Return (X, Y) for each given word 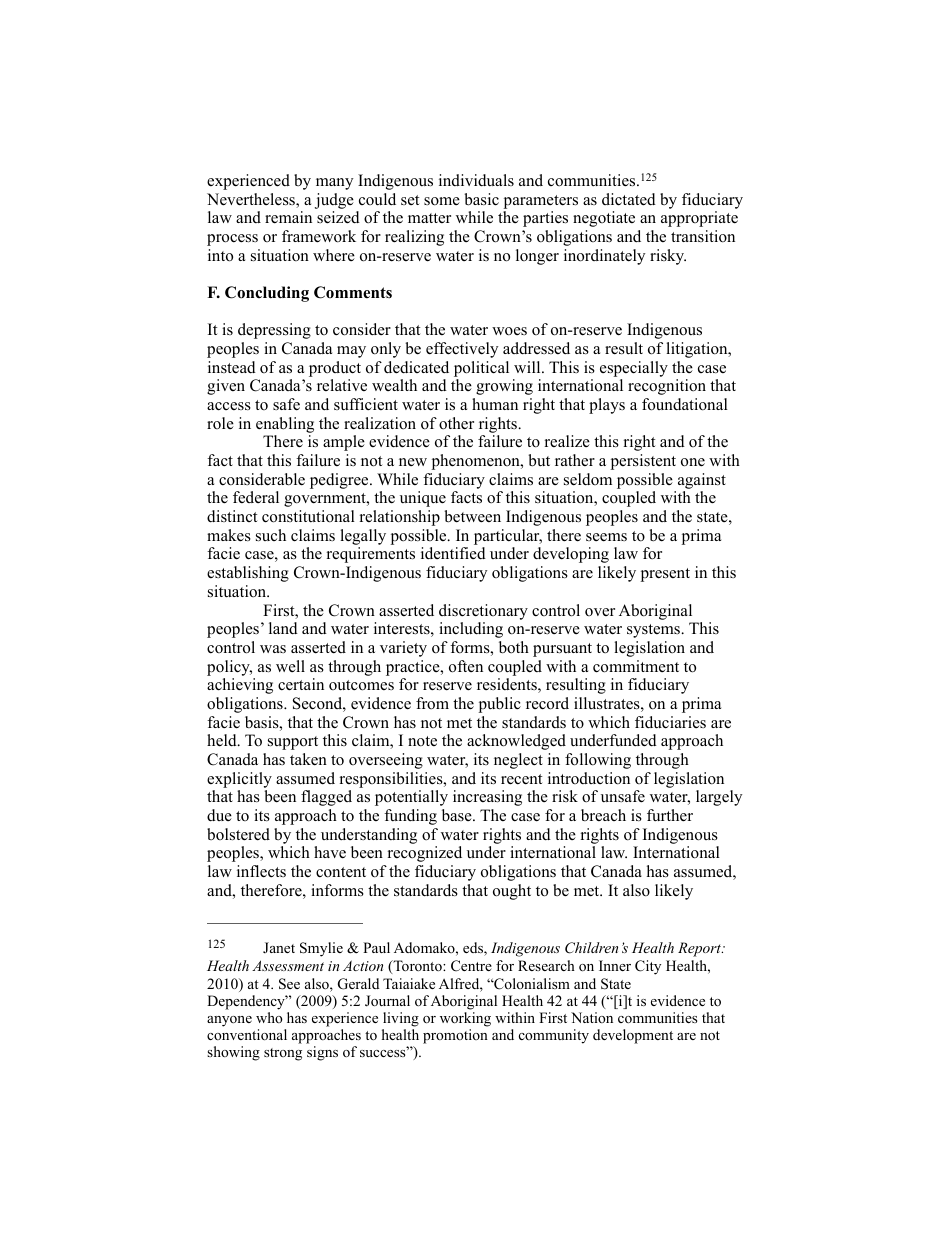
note (422, 741)
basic (481, 199)
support (293, 743)
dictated (629, 199)
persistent (643, 462)
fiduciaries (670, 722)
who (269, 1017)
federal (256, 497)
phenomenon (477, 462)
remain (288, 217)
